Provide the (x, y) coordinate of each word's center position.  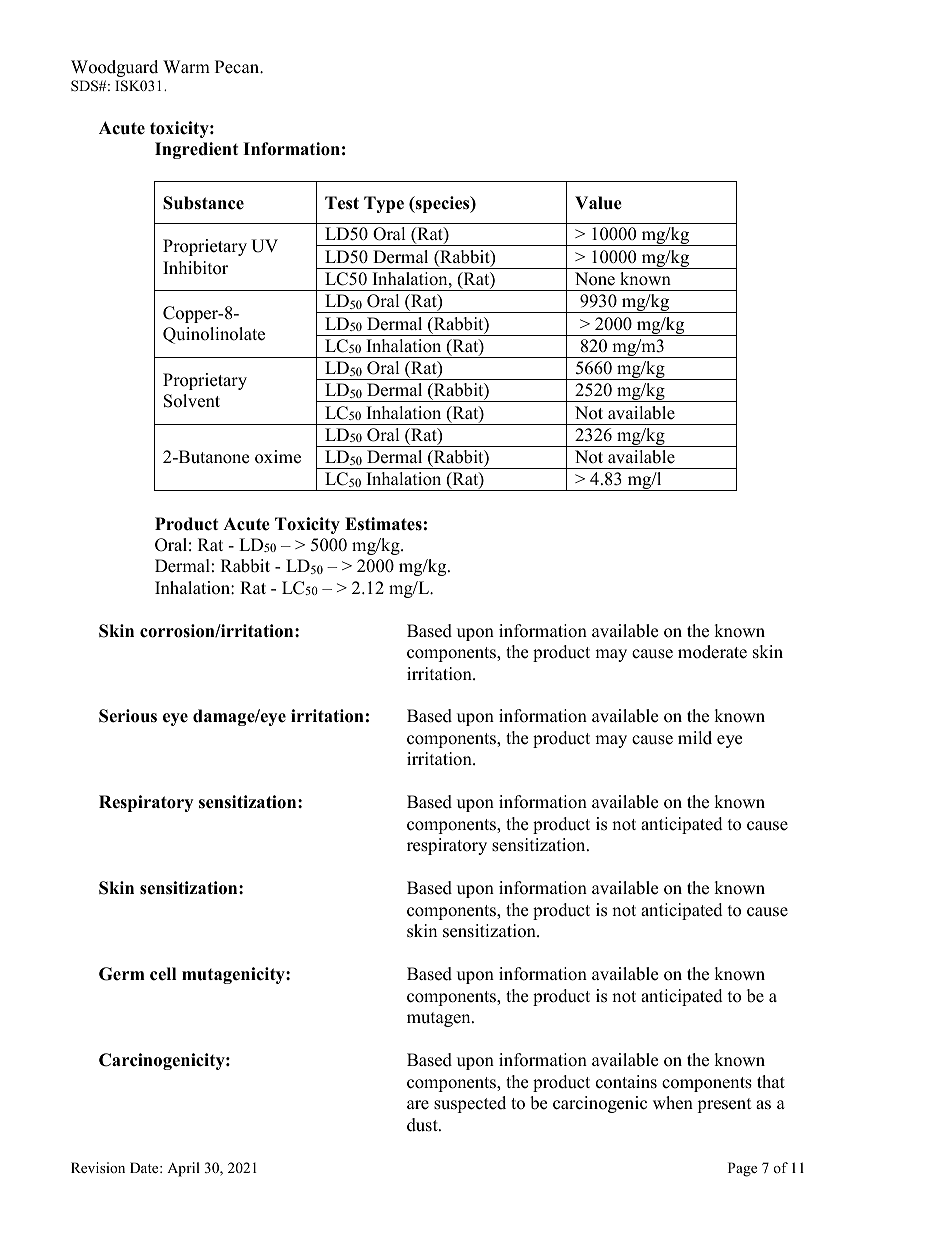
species (442, 204)
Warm (186, 66)
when (673, 1103)
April (183, 1169)
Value (598, 203)
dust (423, 1125)
